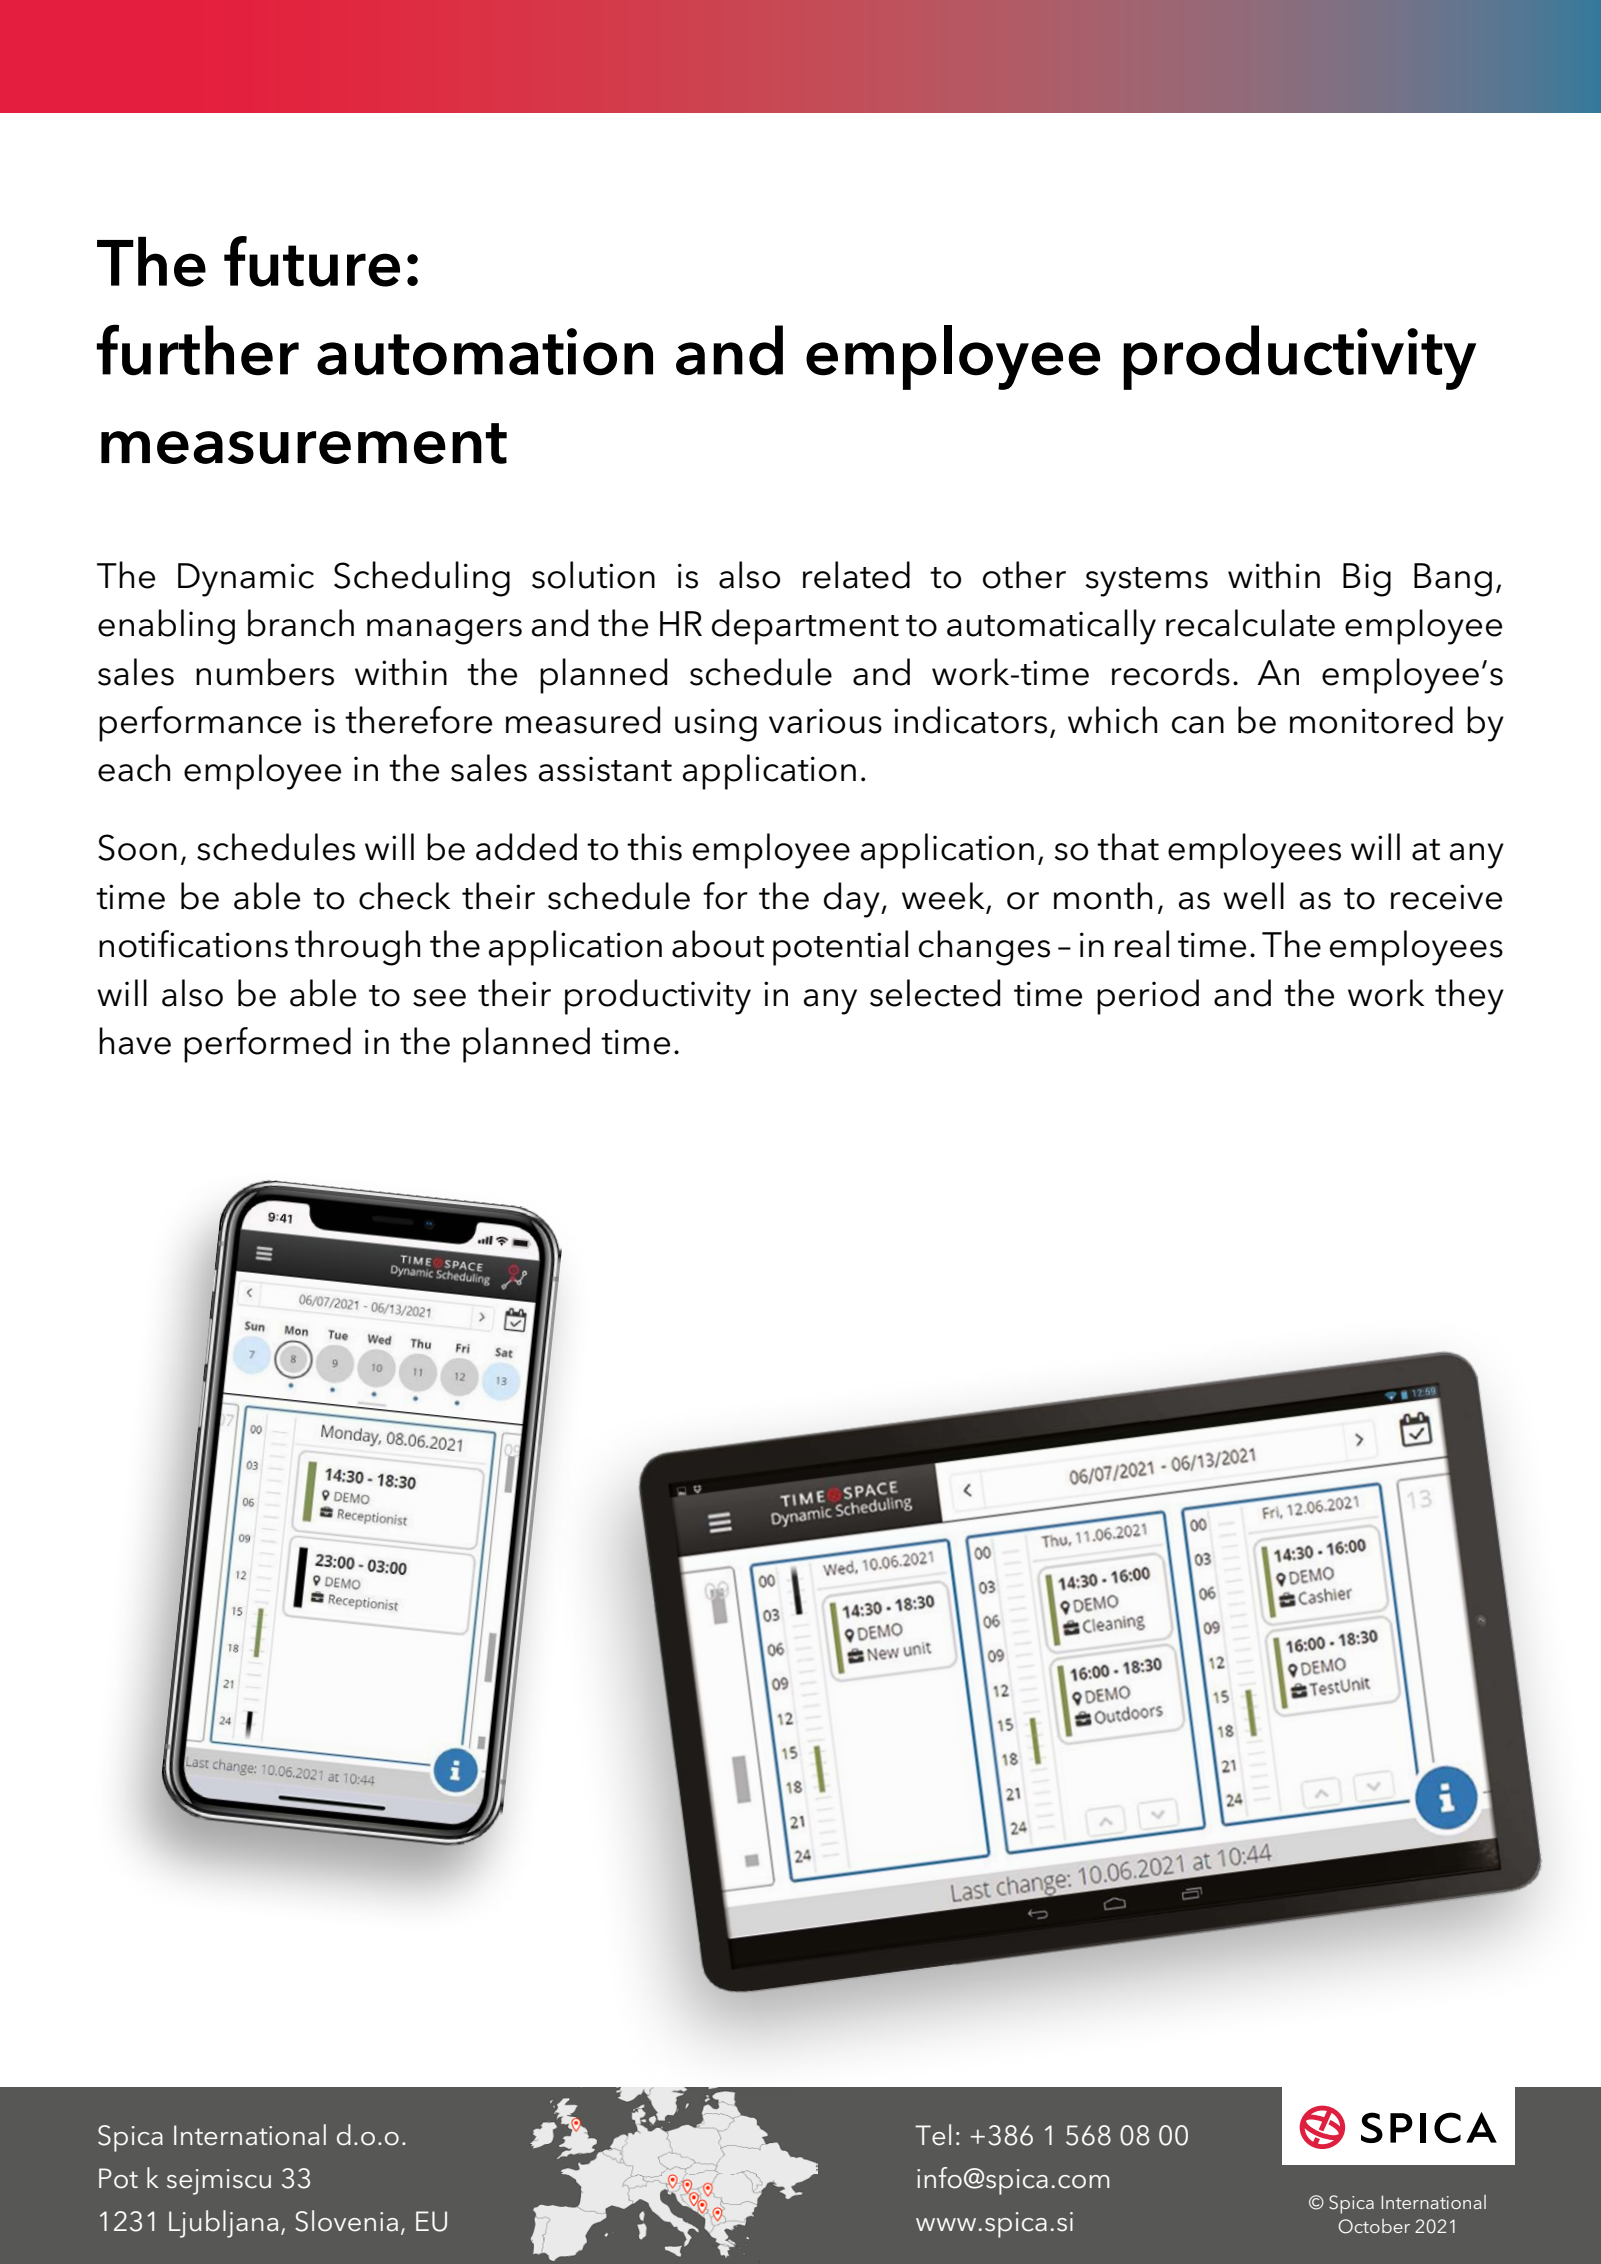 Image resolution: width=1601 pixels, height=2264 pixels. I want to click on well, so click(1253, 896).
